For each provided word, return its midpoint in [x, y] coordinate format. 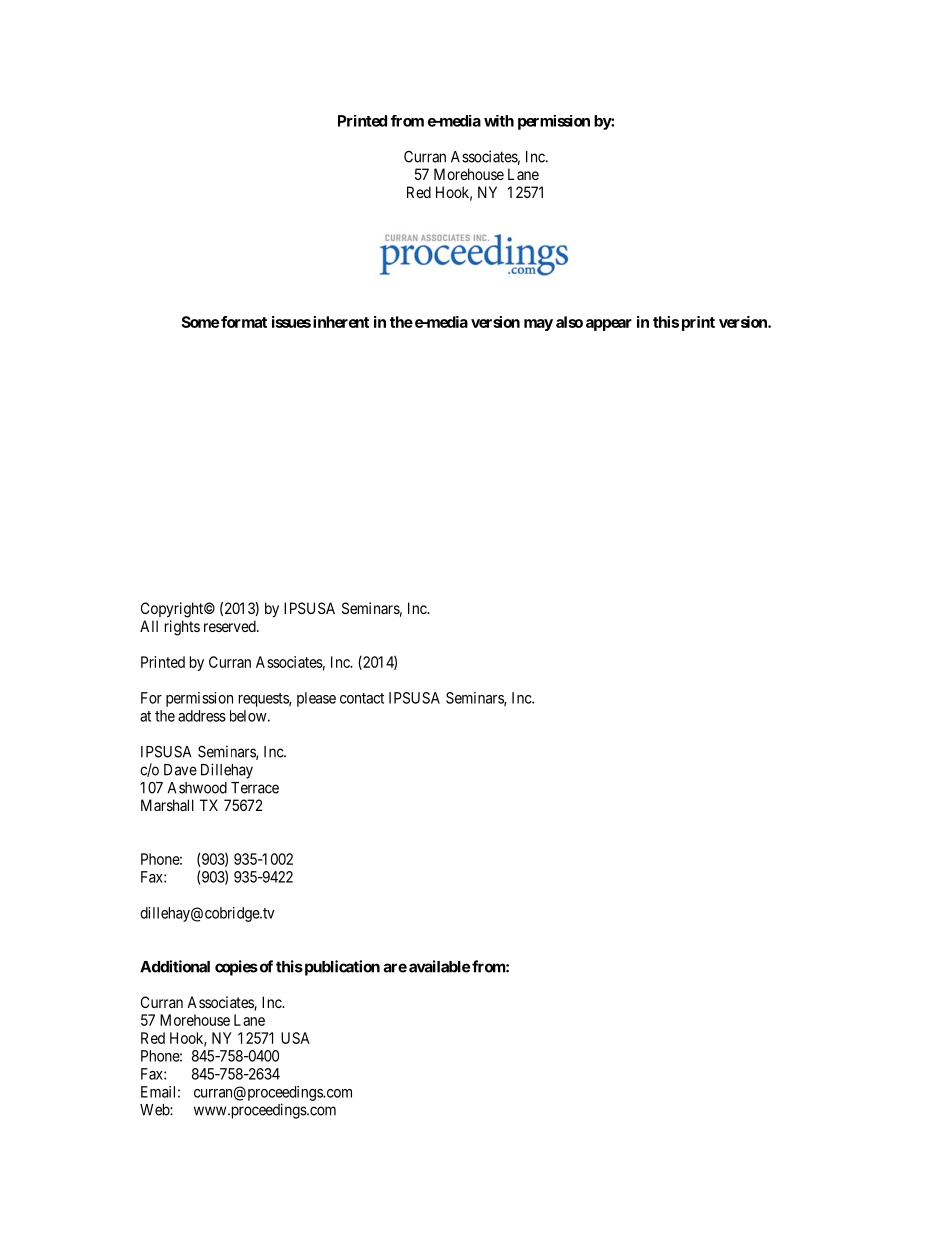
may [538, 325]
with [499, 121]
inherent [341, 322]
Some [200, 322]
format [244, 322]
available [439, 966]
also [569, 322]
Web [155, 1110]
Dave [180, 770]
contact [362, 698]
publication [341, 968]
